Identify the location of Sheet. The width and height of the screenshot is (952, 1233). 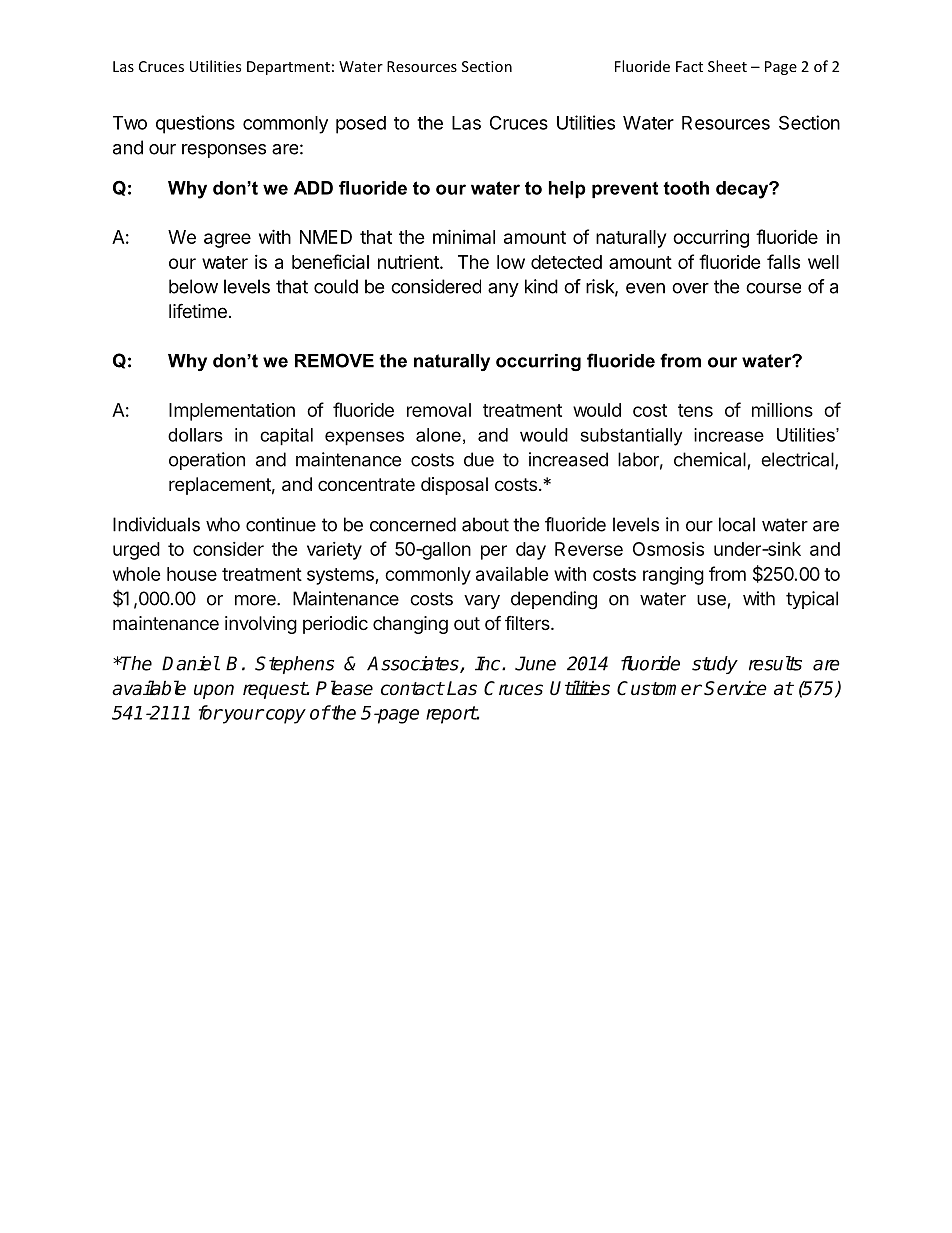
(727, 66).
